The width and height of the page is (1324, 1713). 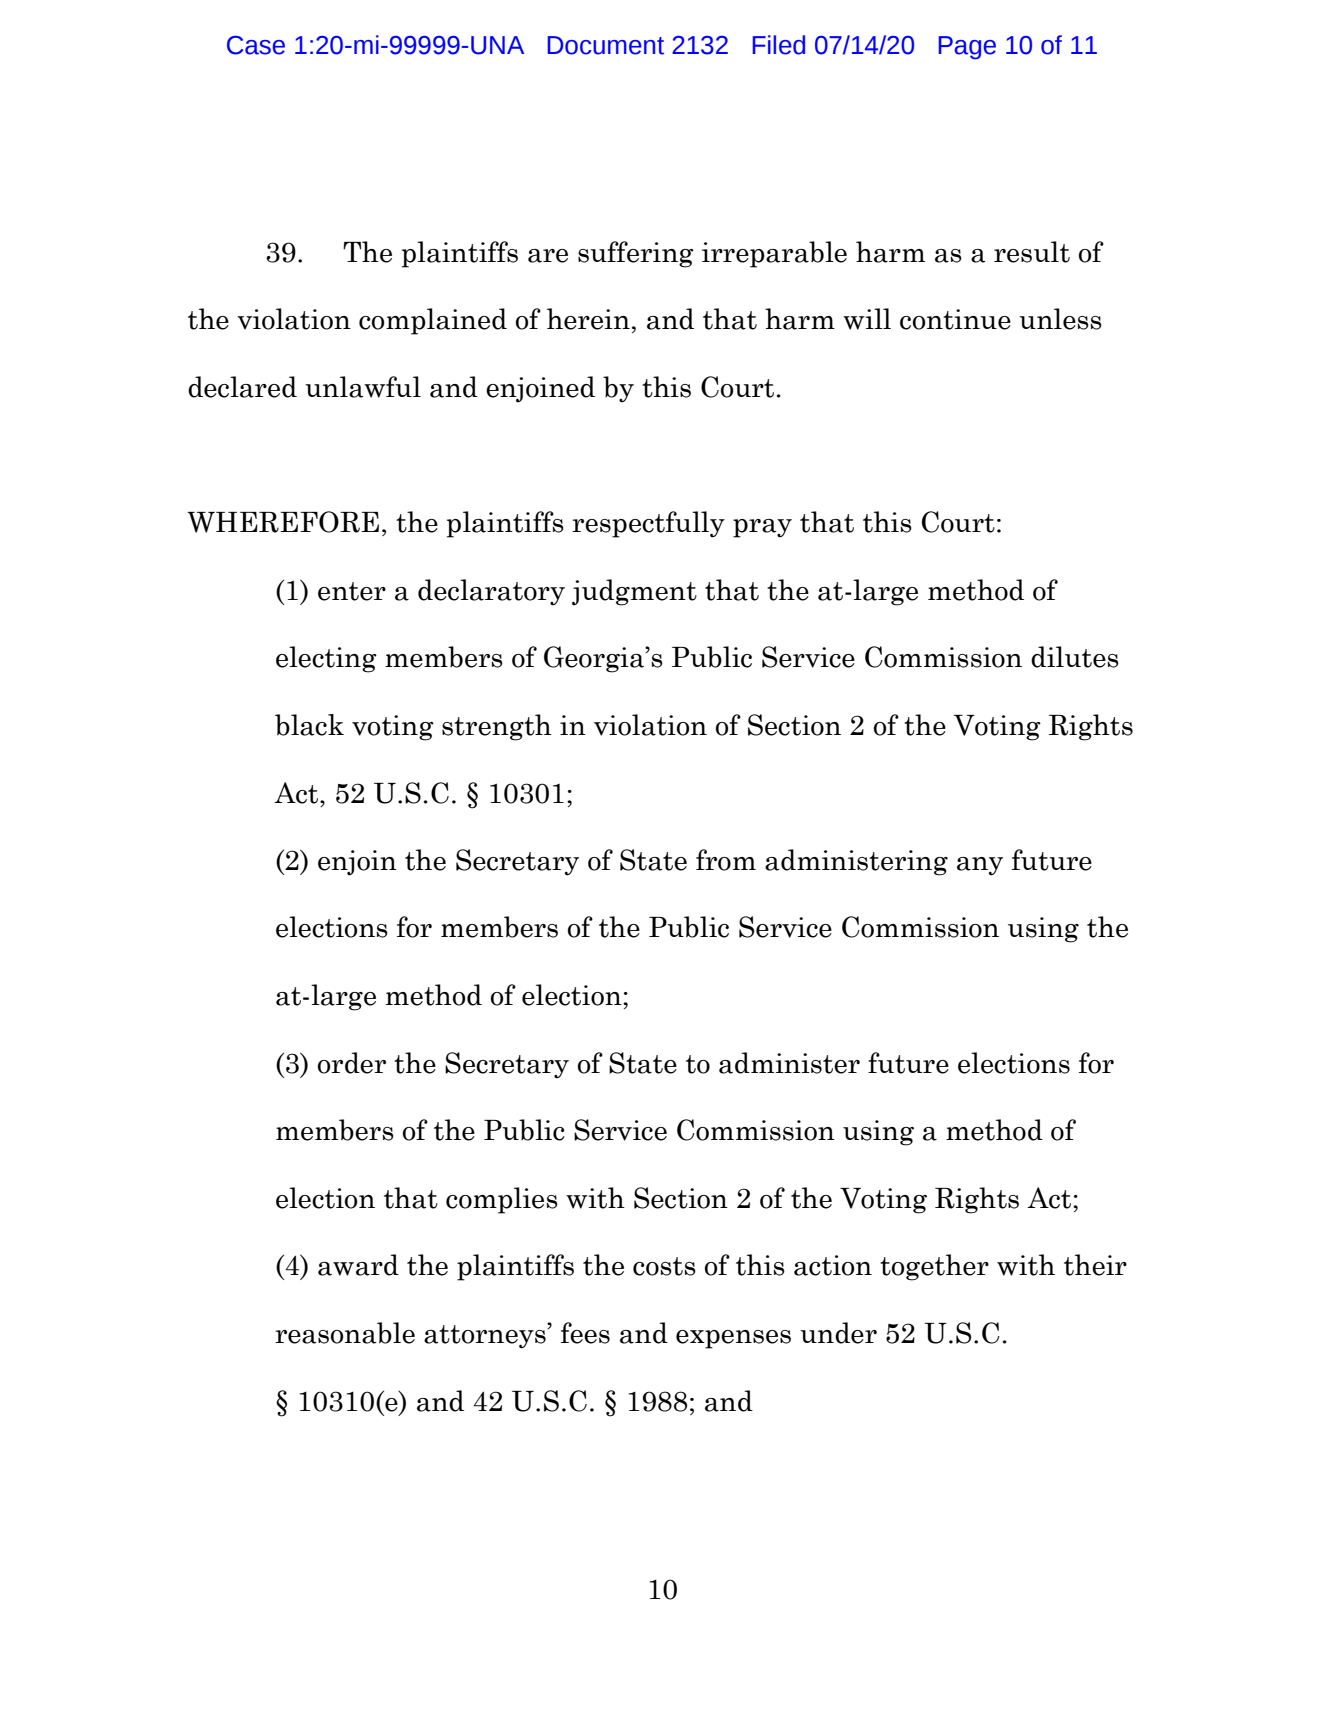 What do you see at coordinates (664, 1266) in the page?
I see `costs` at bounding box center [664, 1266].
